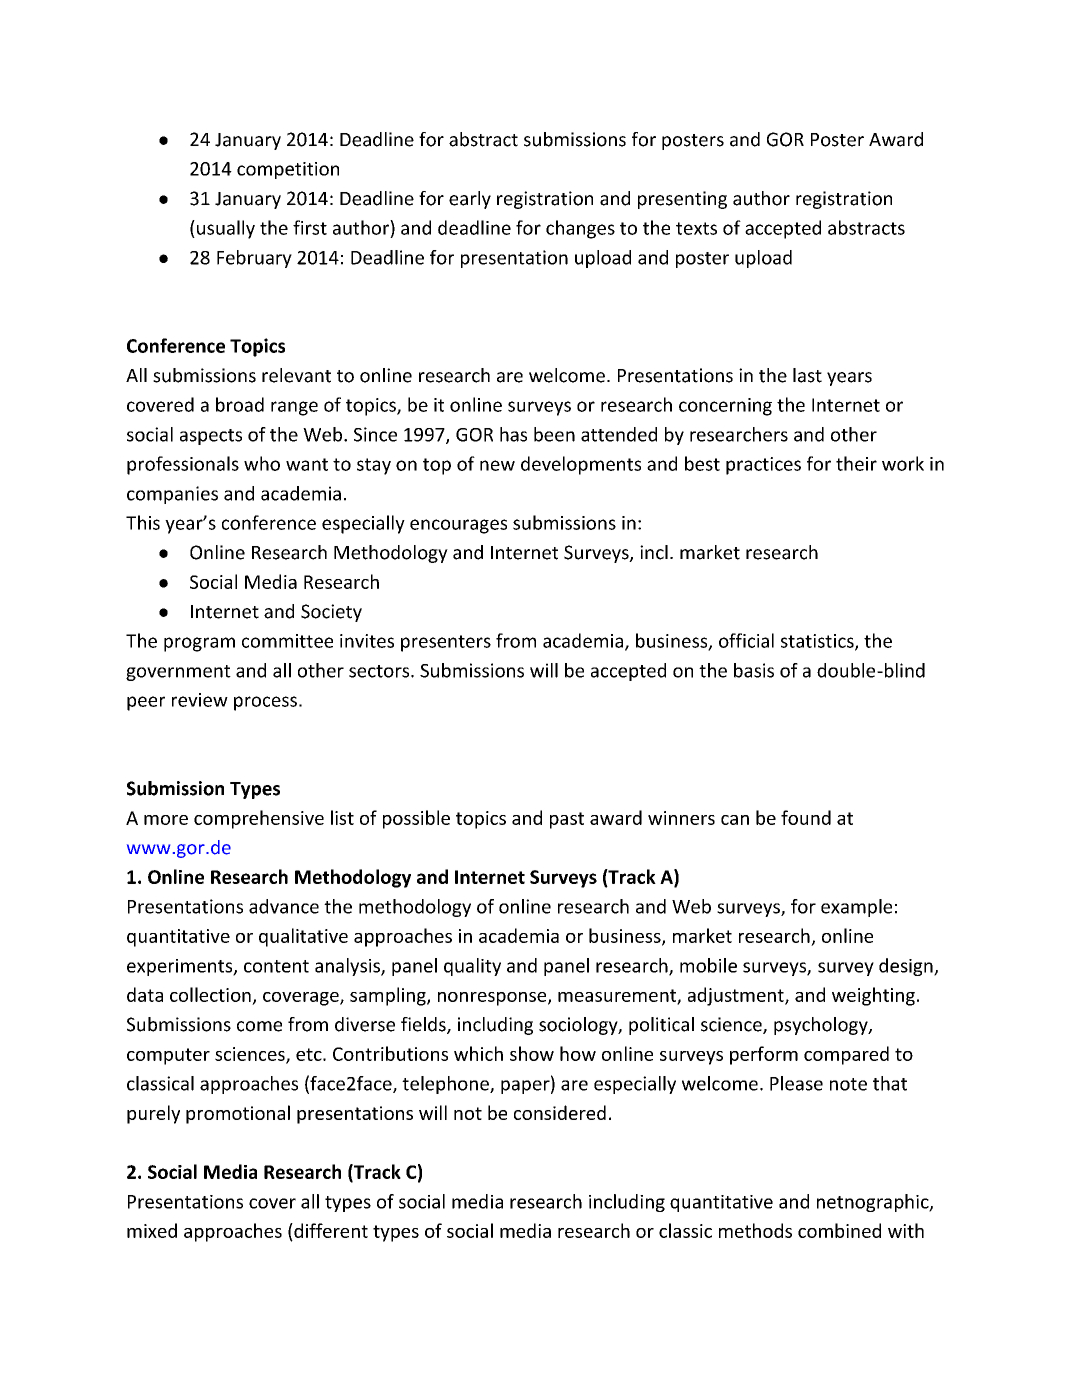 The height and width of the document is (1387, 1072). What do you see at coordinates (839, 1230) in the document?
I see `combined` at bounding box center [839, 1230].
